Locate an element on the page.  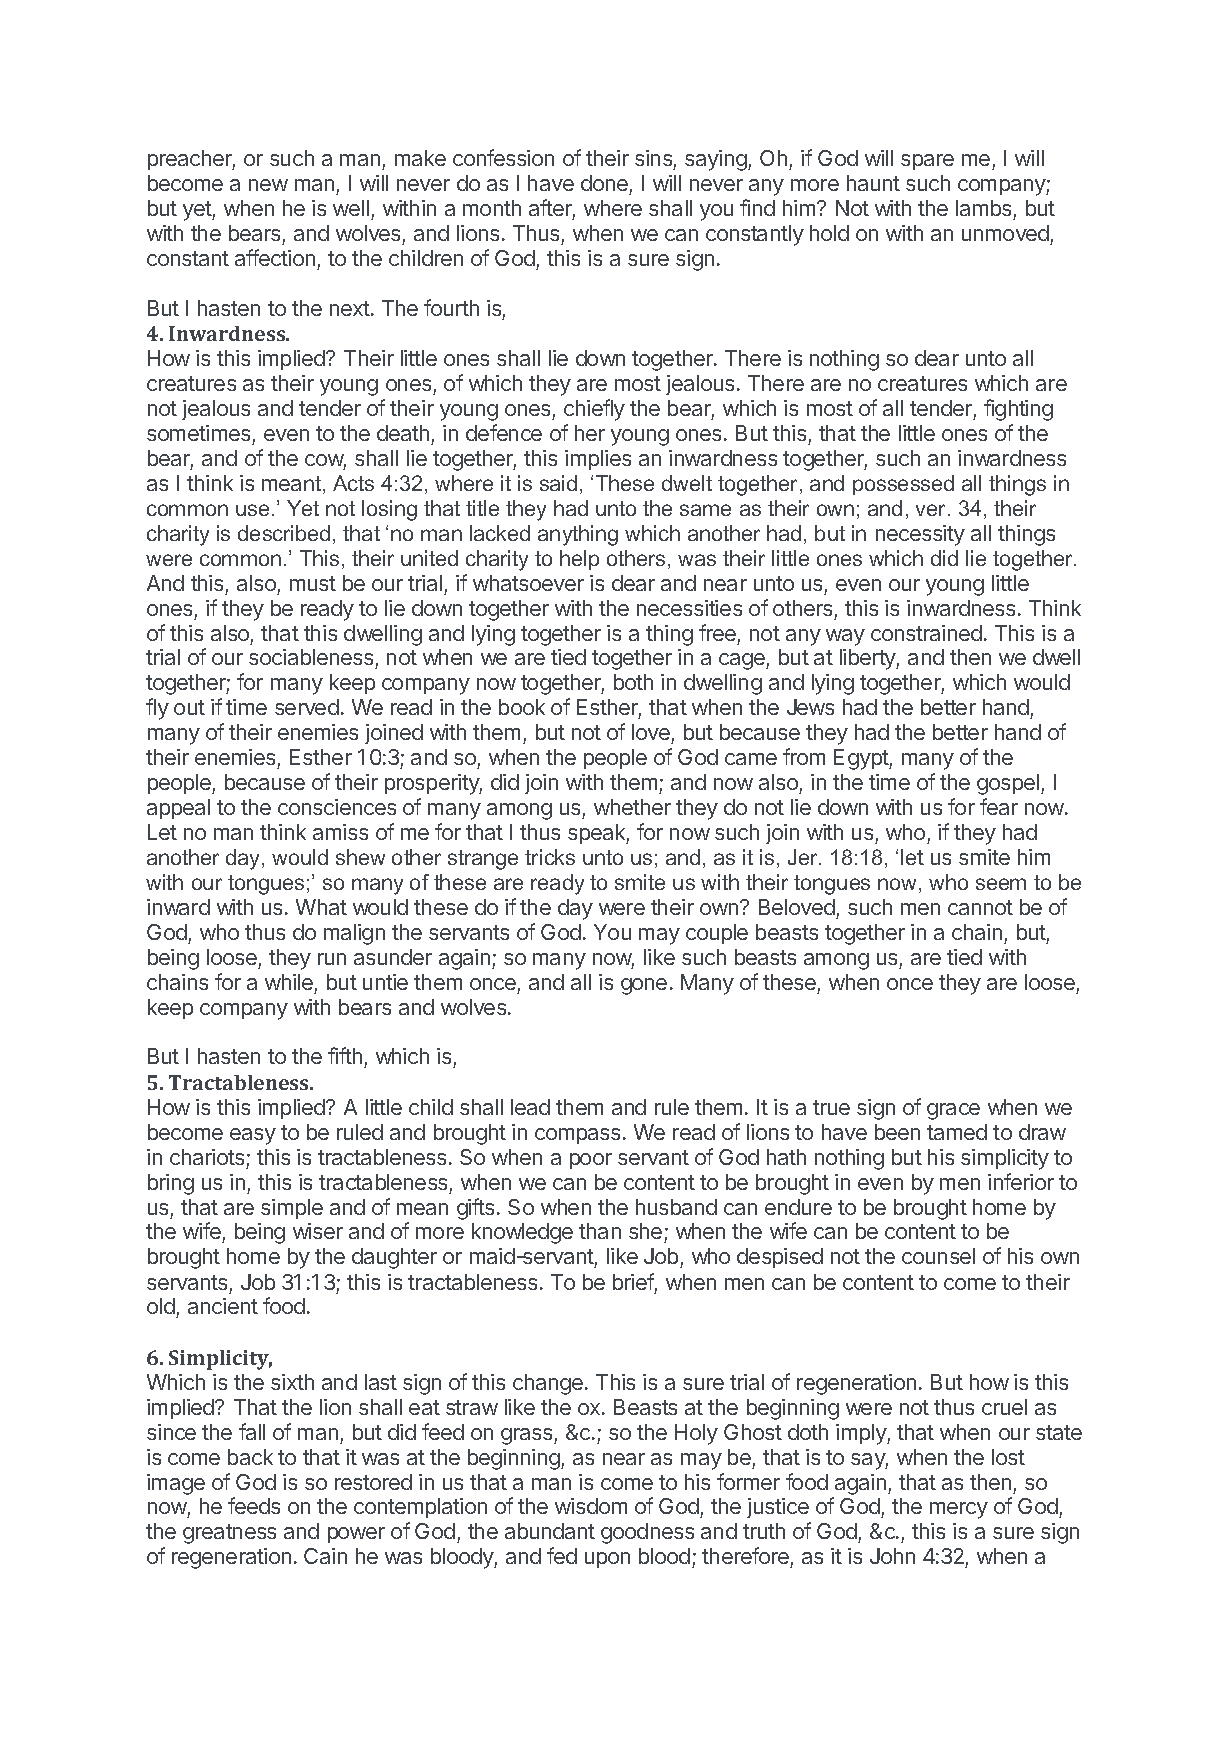
seem is located at coordinates (1001, 884).
